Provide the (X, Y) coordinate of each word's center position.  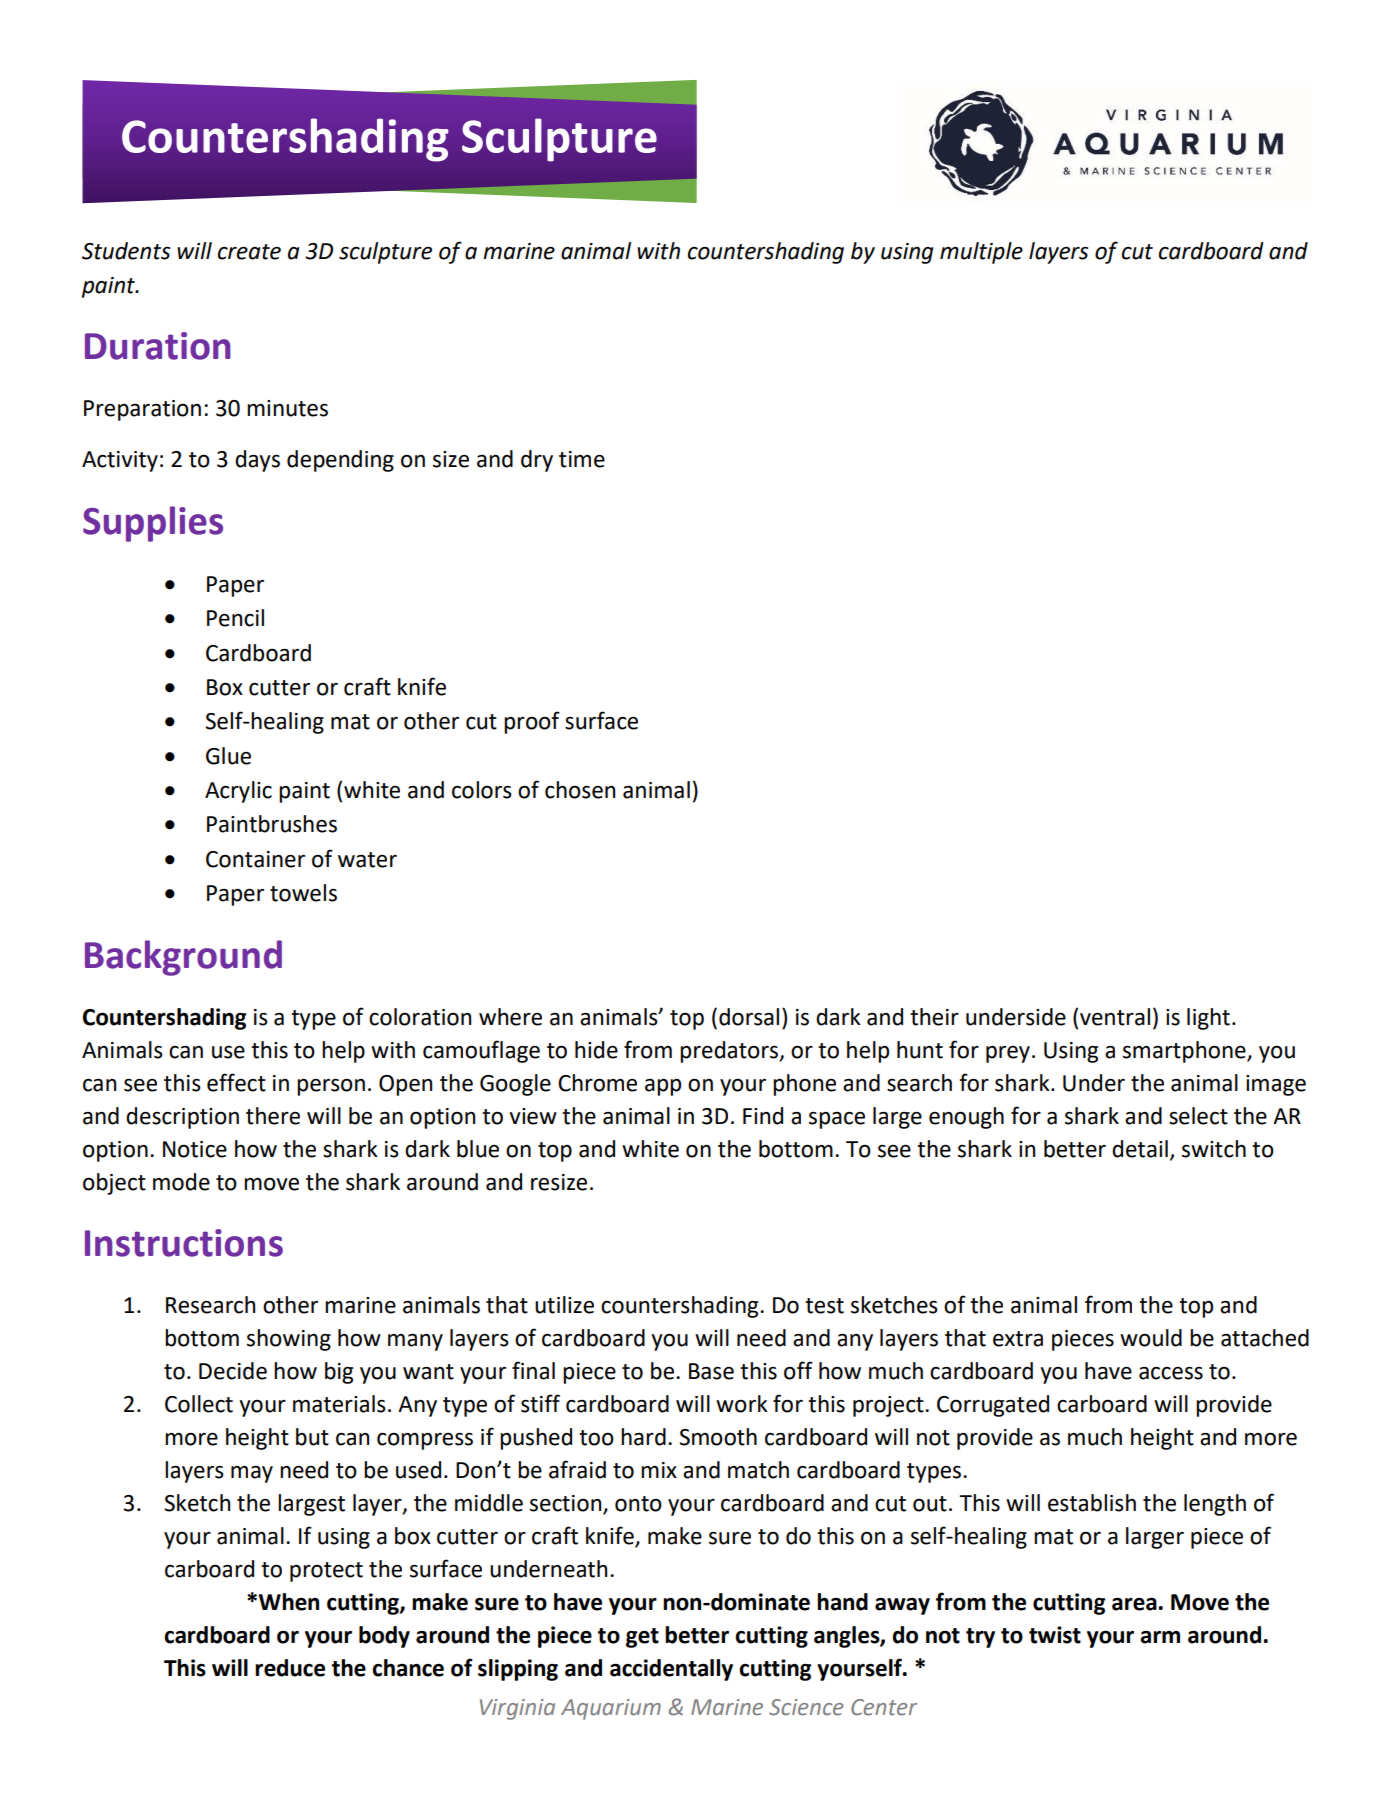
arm (1160, 1637)
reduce (290, 1668)
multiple (981, 253)
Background (183, 958)
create (249, 252)
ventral (1115, 1017)
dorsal (749, 1017)
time (582, 459)
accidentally (671, 1670)
